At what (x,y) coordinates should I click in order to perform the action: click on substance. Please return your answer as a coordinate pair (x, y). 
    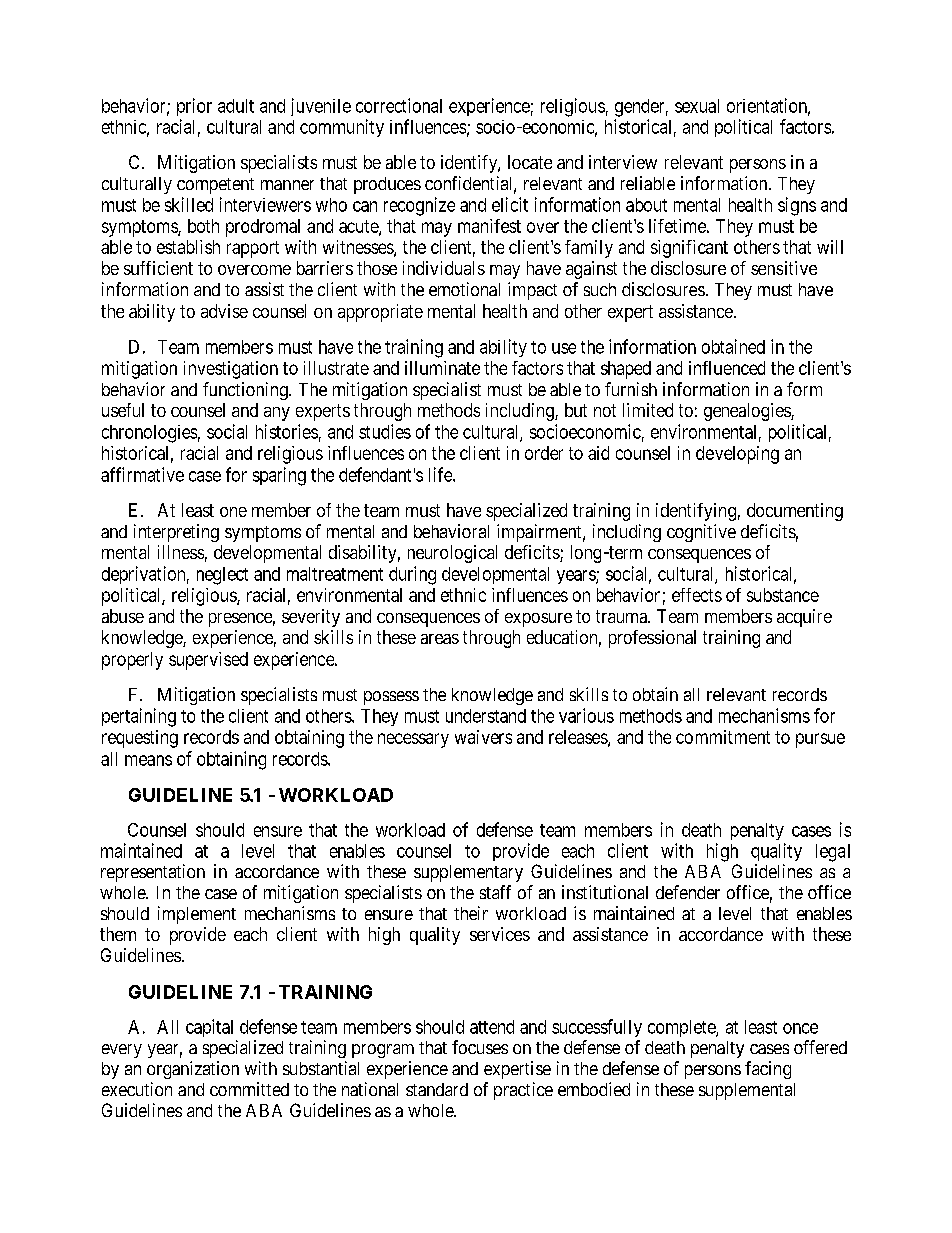
    Looking at the image, I should click on (783, 595).
